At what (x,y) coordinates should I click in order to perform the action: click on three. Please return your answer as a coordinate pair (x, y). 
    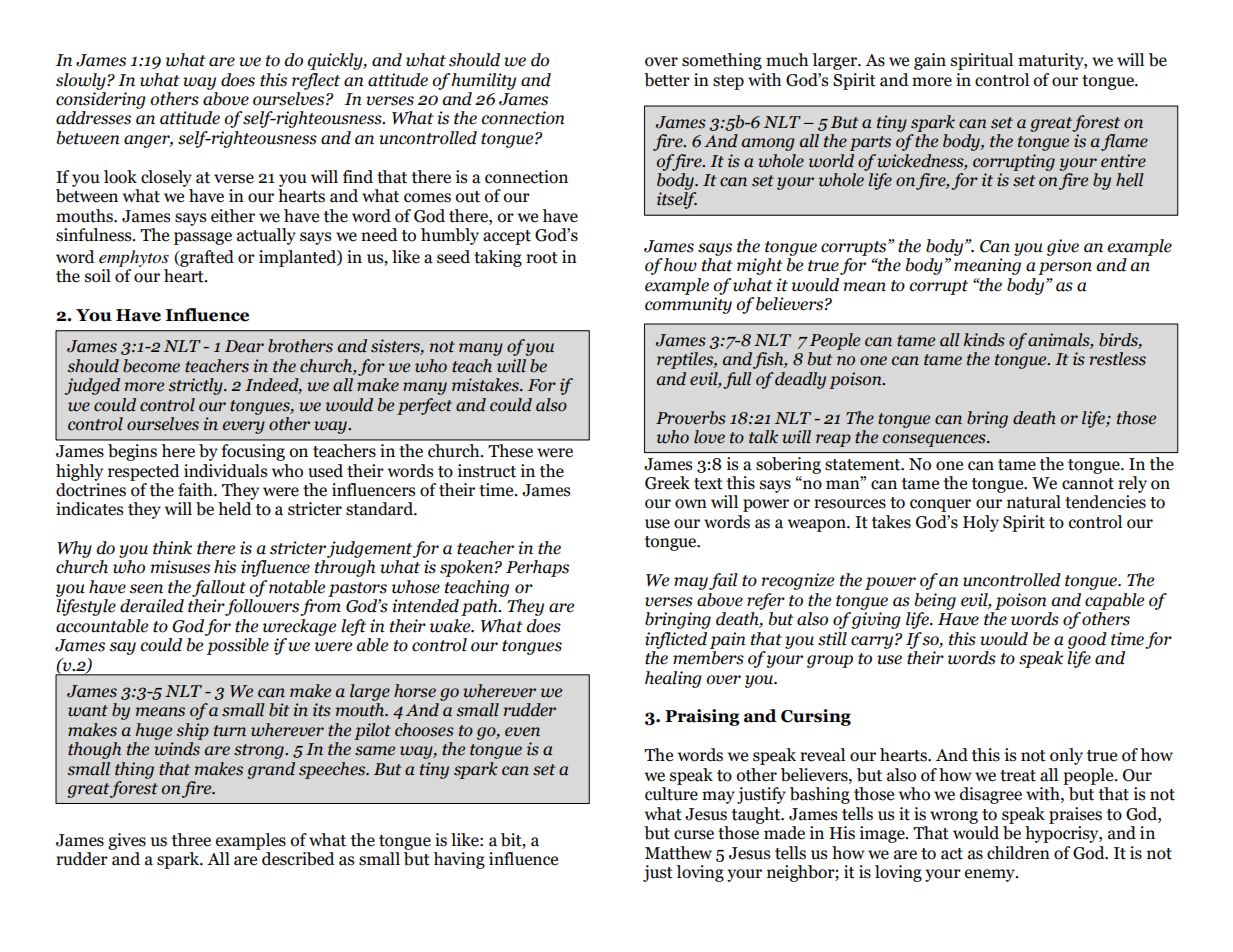
    Looking at the image, I should click on (191, 840).
